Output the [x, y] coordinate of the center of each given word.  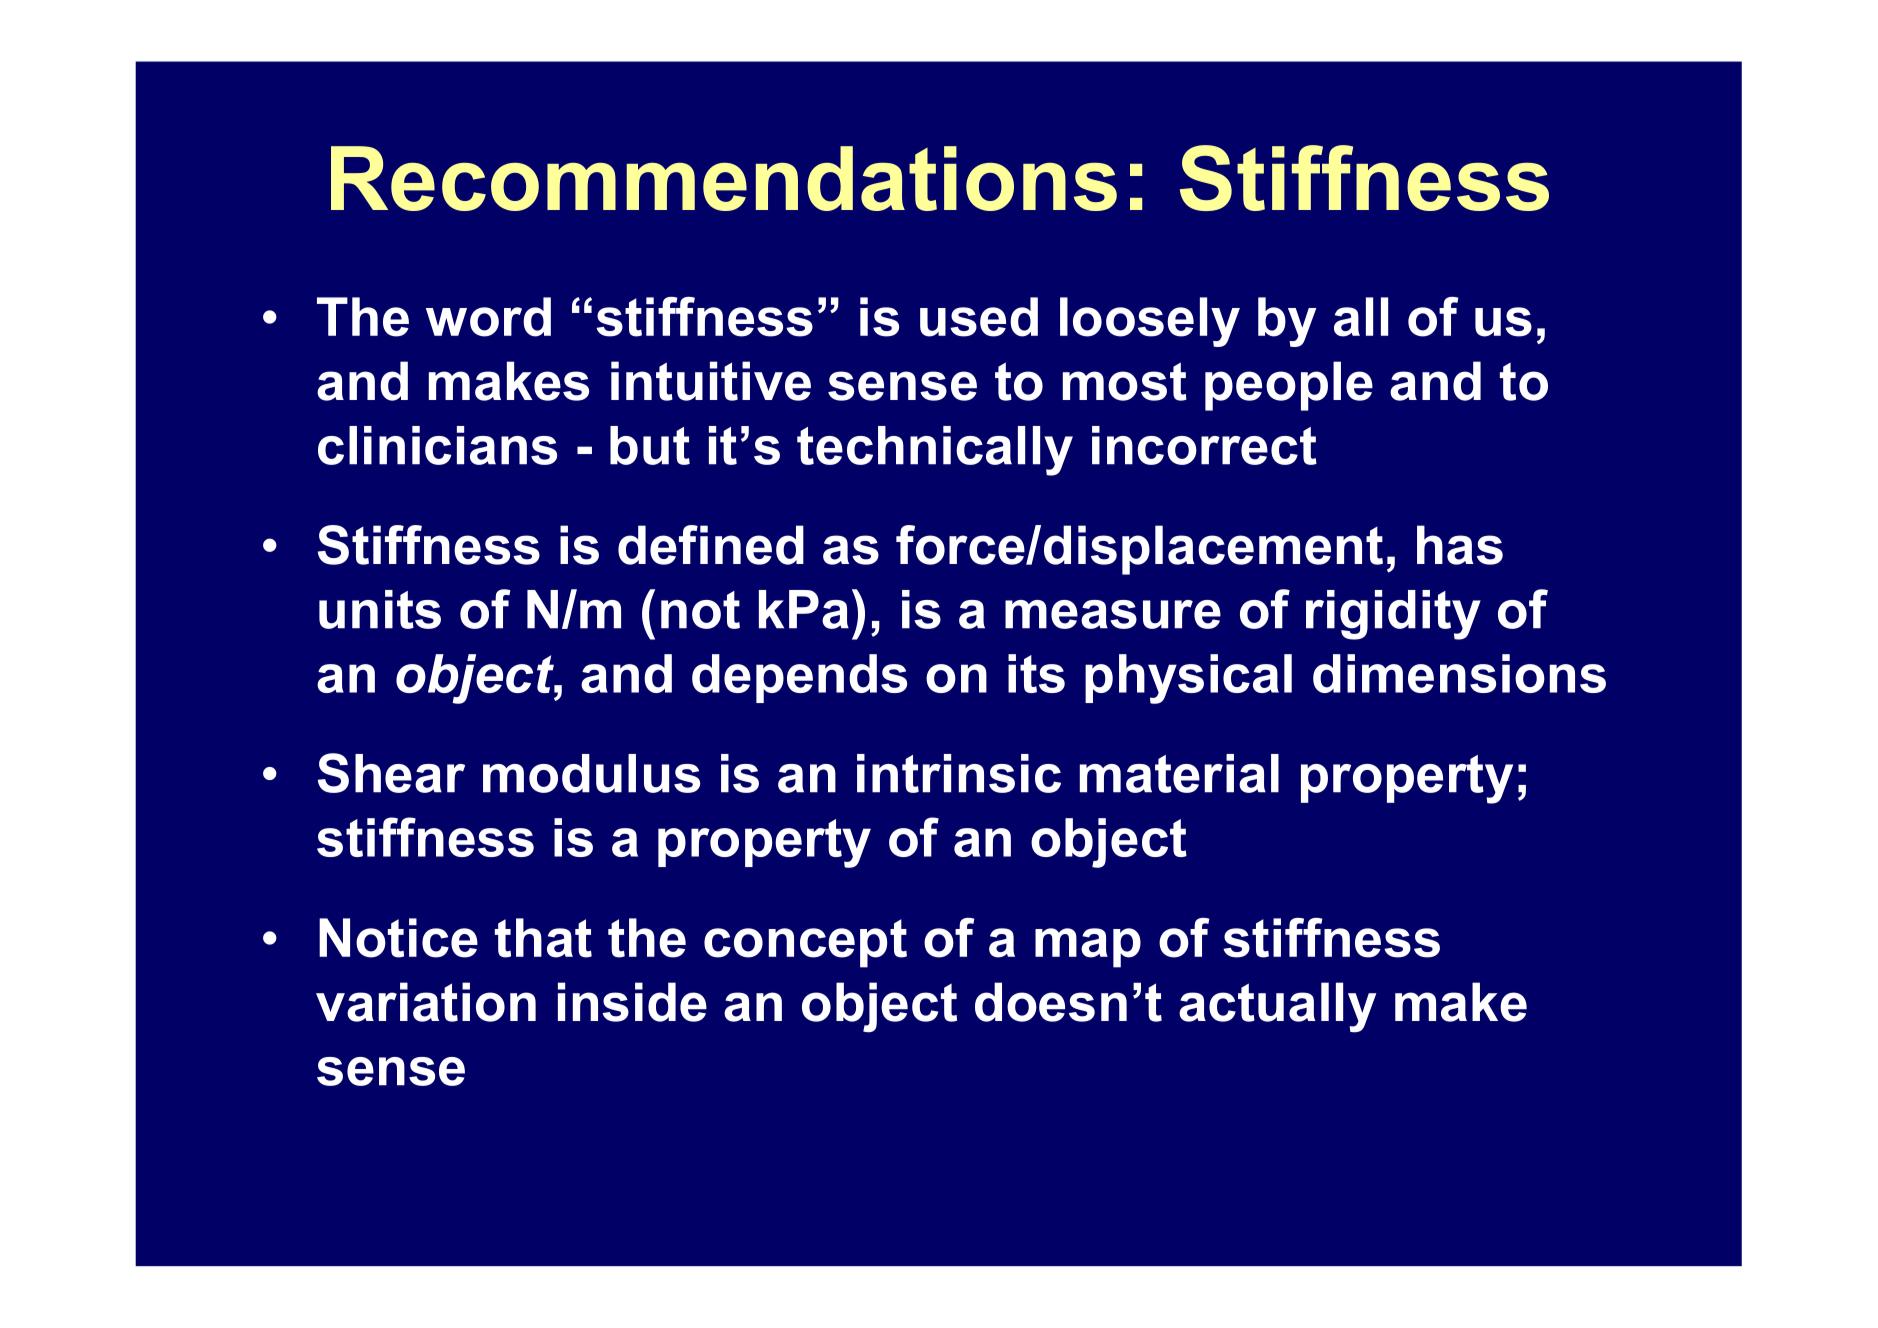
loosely [1150, 322]
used [979, 317]
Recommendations [724, 178]
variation [426, 1002]
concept [805, 943]
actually [1277, 1007]
